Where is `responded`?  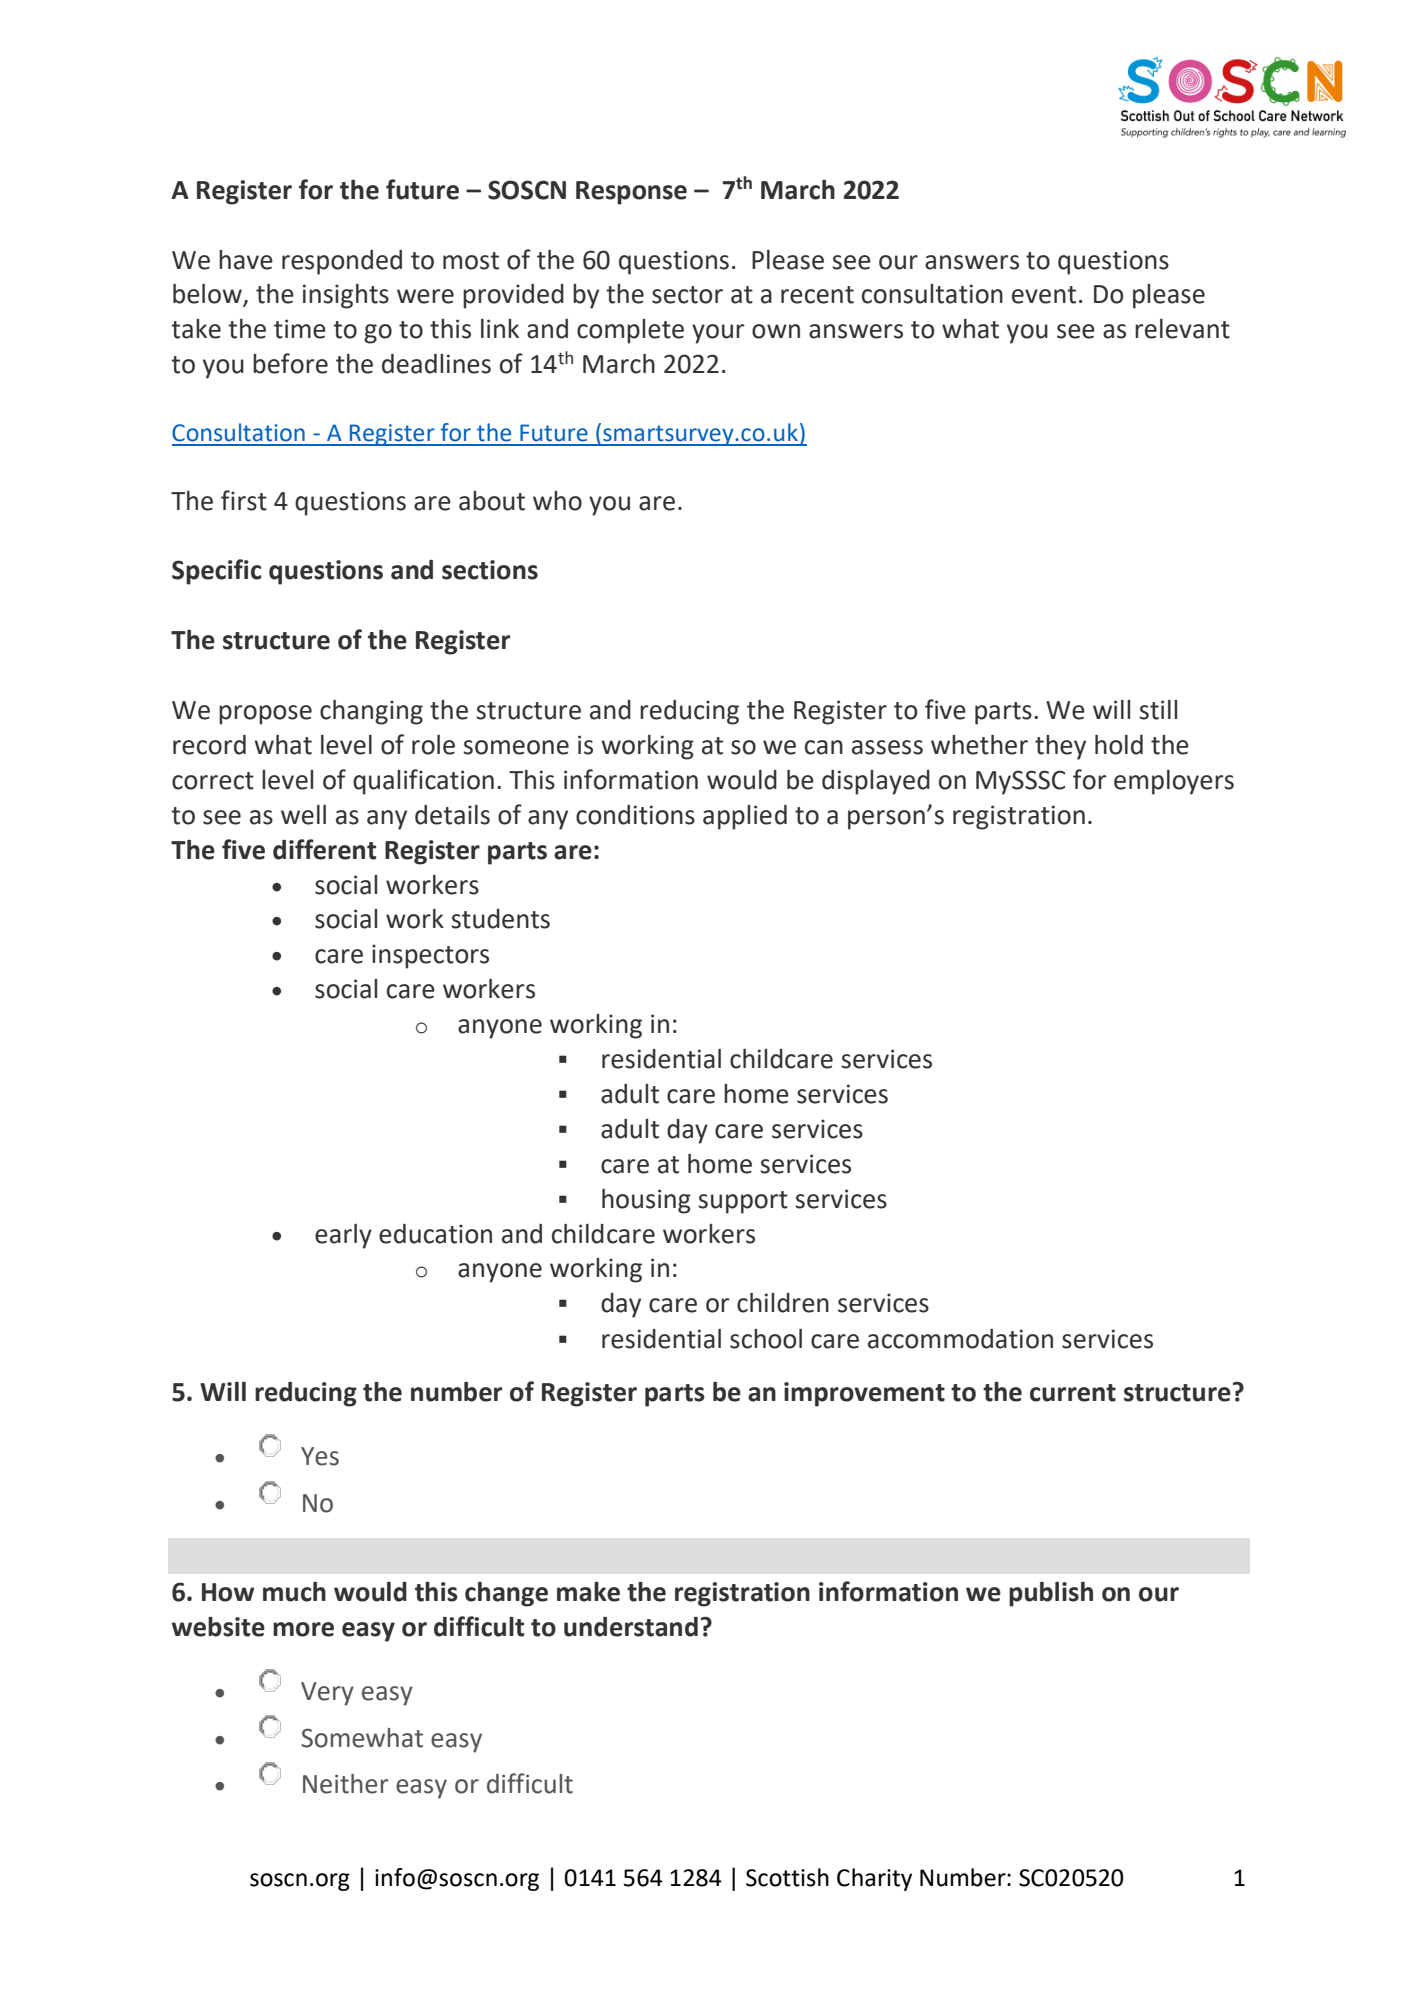
responded is located at coordinates (342, 262).
